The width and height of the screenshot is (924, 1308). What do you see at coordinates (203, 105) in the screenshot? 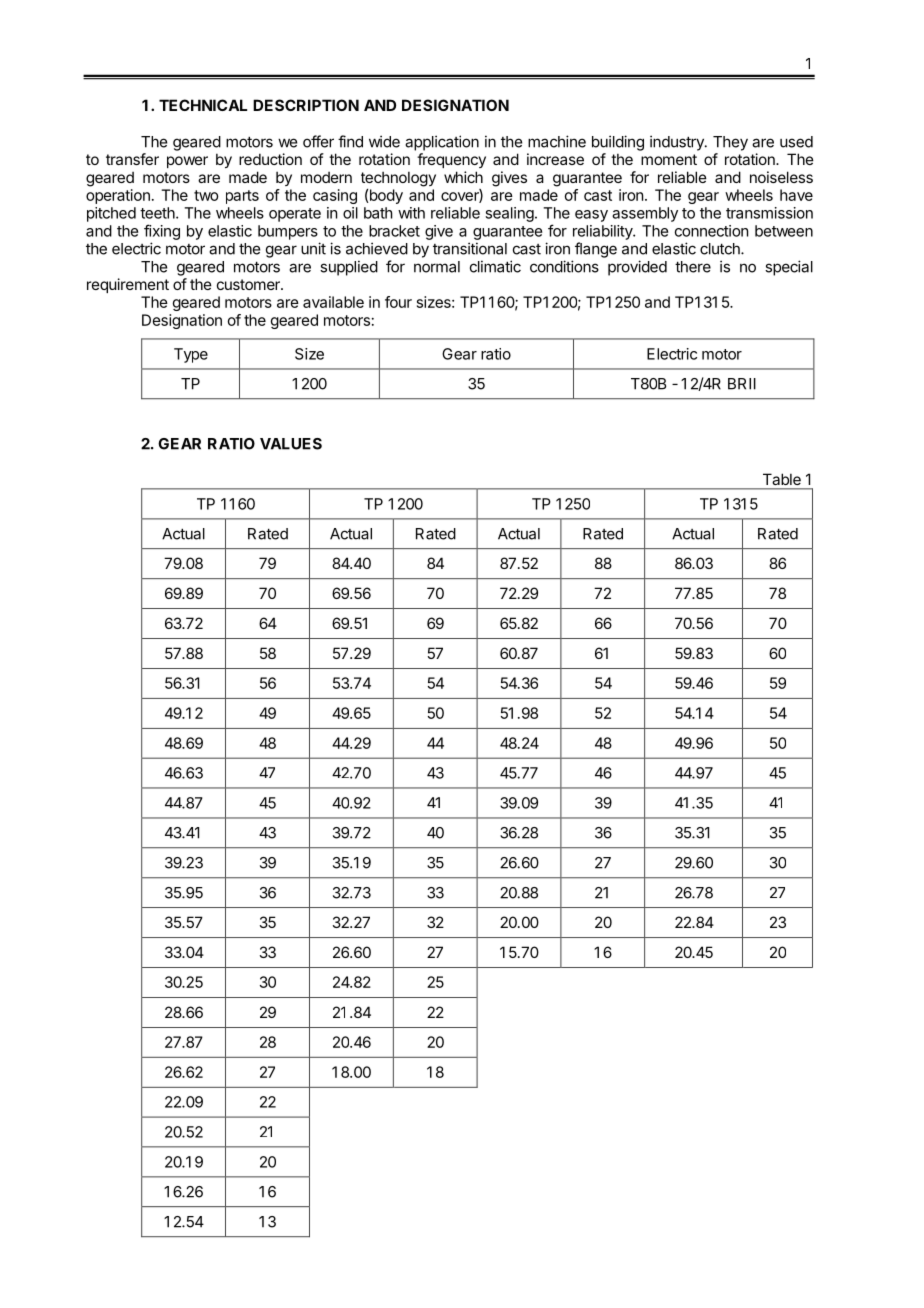
I see `TECHNICAL` at bounding box center [203, 105].
